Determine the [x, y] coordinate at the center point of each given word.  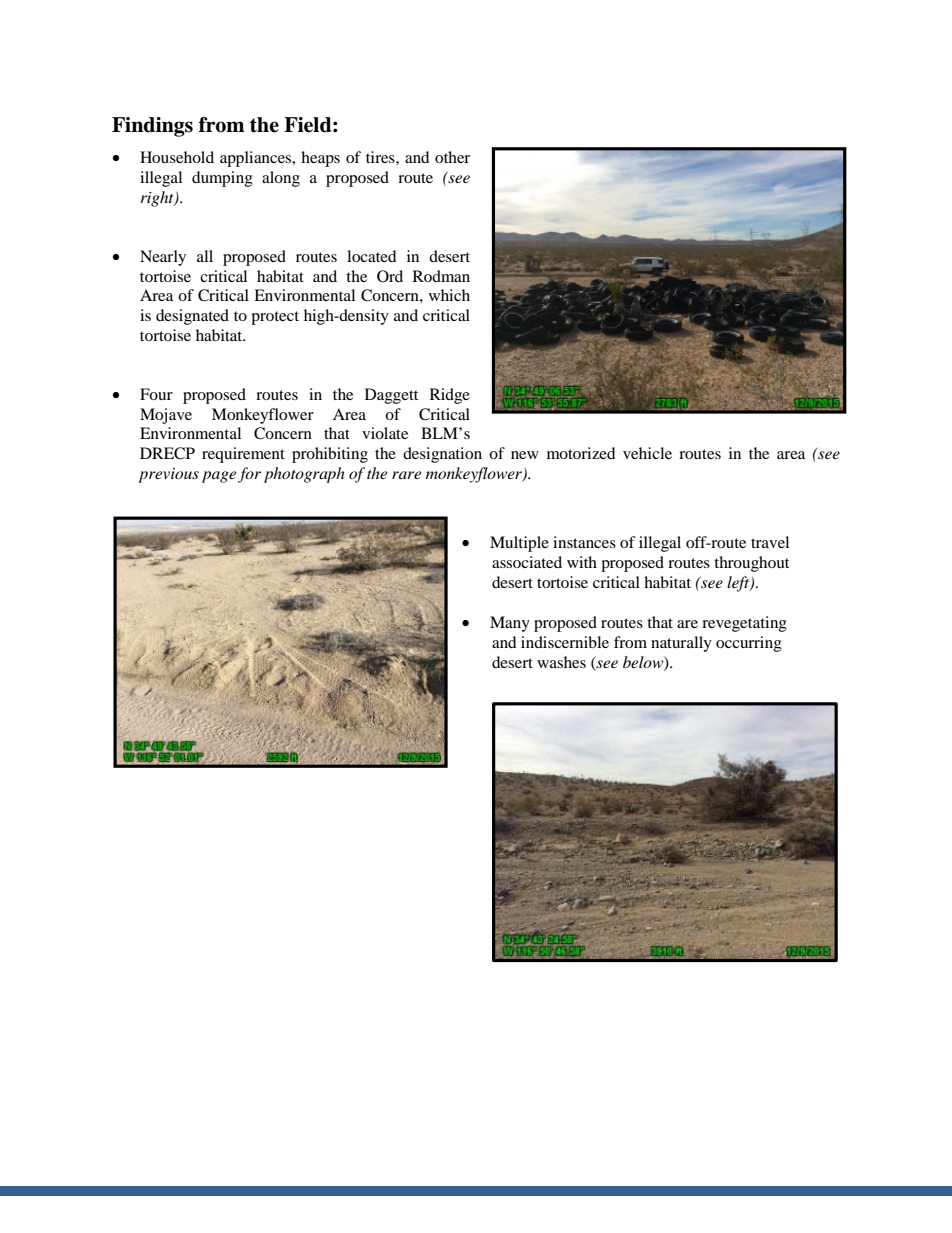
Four [156, 394]
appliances [257, 159]
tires [381, 157]
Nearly [163, 258]
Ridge [450, 396]
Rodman [441, 276]
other [452, 157]
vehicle [647, 453]
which [449, 295]
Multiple [519, 544]
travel [770, 542]
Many [510, 624]
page [219, 477]
